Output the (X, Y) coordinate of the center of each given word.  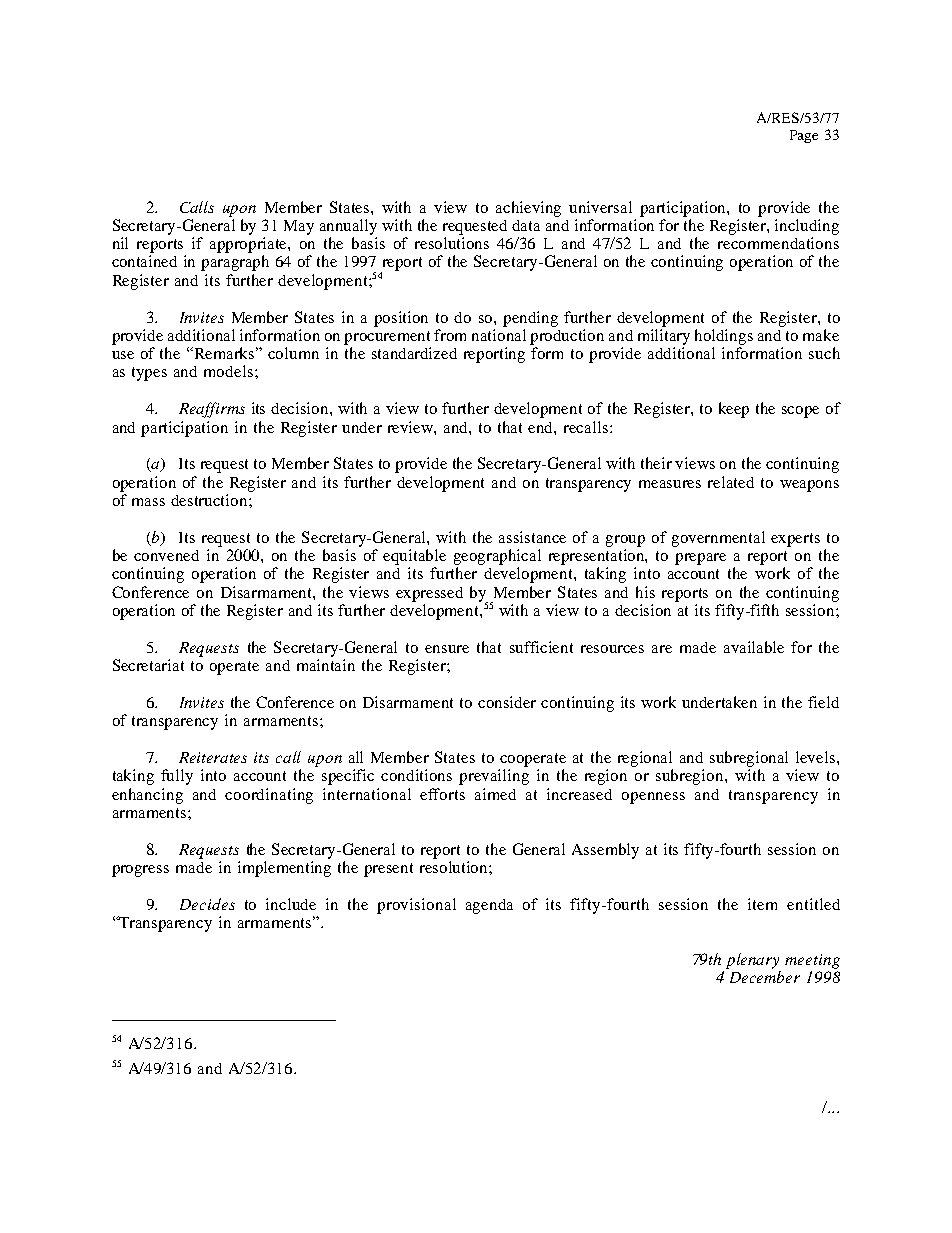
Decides (207, 904)
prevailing (494, 777)
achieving (528, 209)
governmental (718, 539)
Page (804, 136)
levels (817, 757)
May (299, 227)
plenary (752, 961)
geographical (497, 557)
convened (166, 555)
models (228, 371)
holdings (724, 337)
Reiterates (213, 757)
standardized (414, 353)
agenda (489, 906)
